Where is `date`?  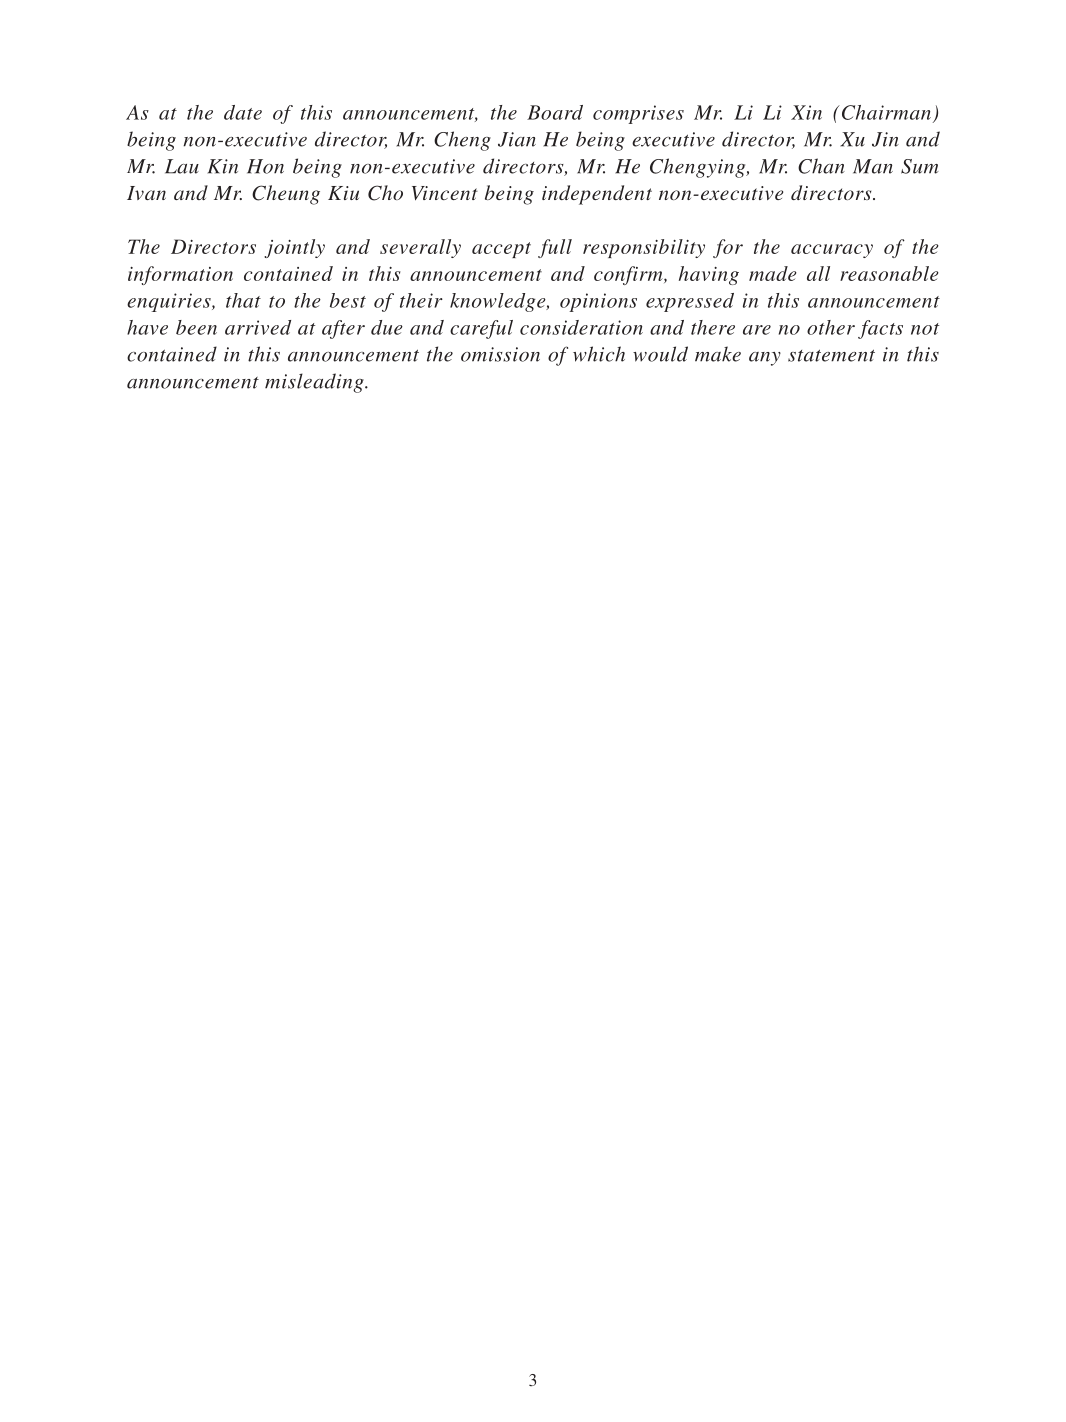
date is located at coordinates (243, 112).
